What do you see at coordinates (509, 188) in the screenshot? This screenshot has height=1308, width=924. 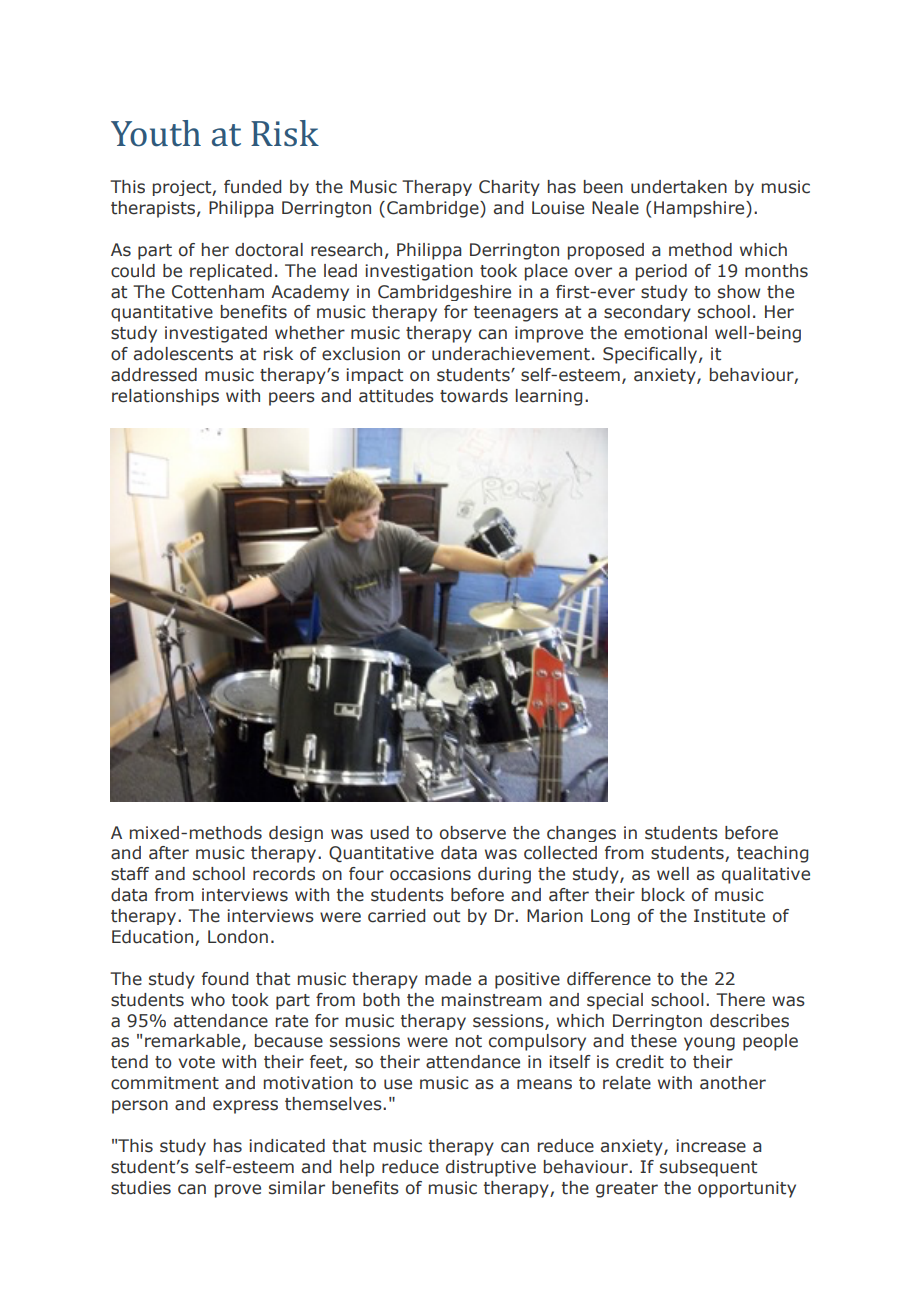 I see `Charity` at bounding box center [509, 188].
